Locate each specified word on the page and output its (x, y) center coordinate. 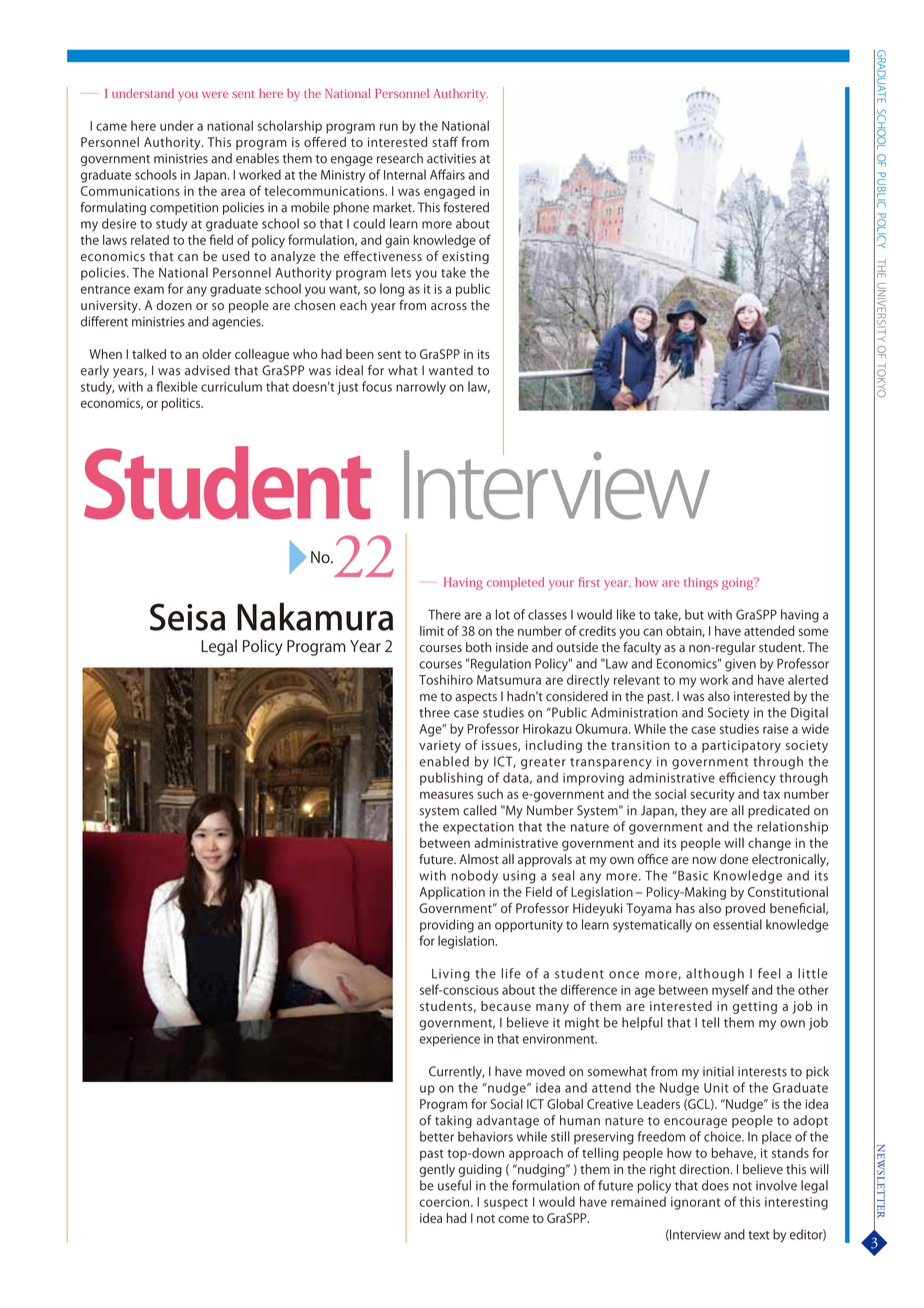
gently (437, 1170)
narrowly (421, 388)
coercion (444, 1202)
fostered (466, 207)
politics (182, 404)
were (215, 94)
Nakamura (315, 617)
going (739, 583)
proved (745, 909)
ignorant (696, 1203)
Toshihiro (446, 679)
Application (452, 893)
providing (447, 926)
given (740, 665)
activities (451, 159)
